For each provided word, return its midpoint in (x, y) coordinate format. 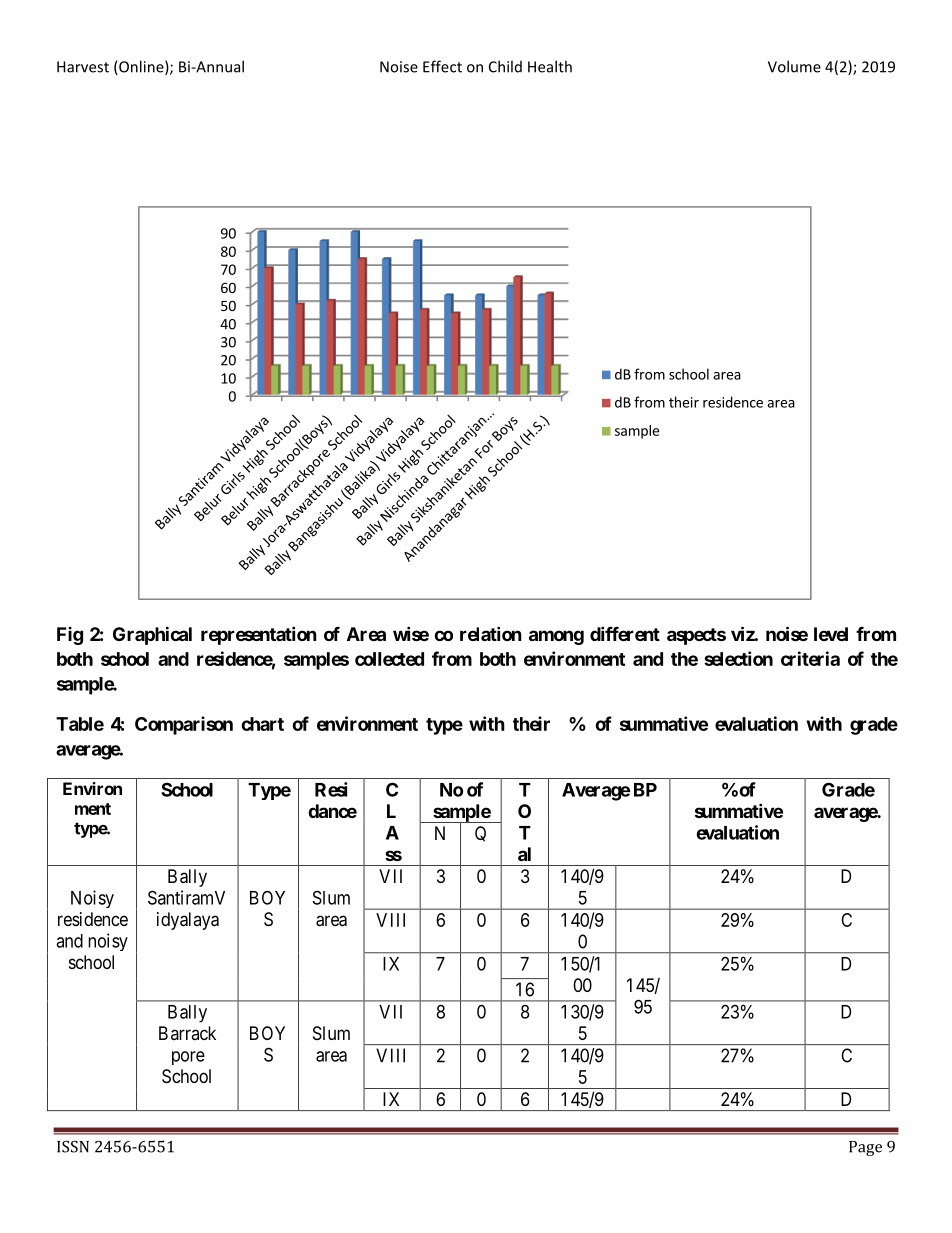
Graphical (152, 635)
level (831, 634)
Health (550, 66)
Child (505, 66)
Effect (442, 66)
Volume (794, 66)
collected (389, 659)
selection (738, 658)
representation (259, 635)
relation (491, 633)
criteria (810, 658)
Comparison (184, 725)
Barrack (187, 1033)
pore (188, 1058)
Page (865, 1148)
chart (262, 724)
